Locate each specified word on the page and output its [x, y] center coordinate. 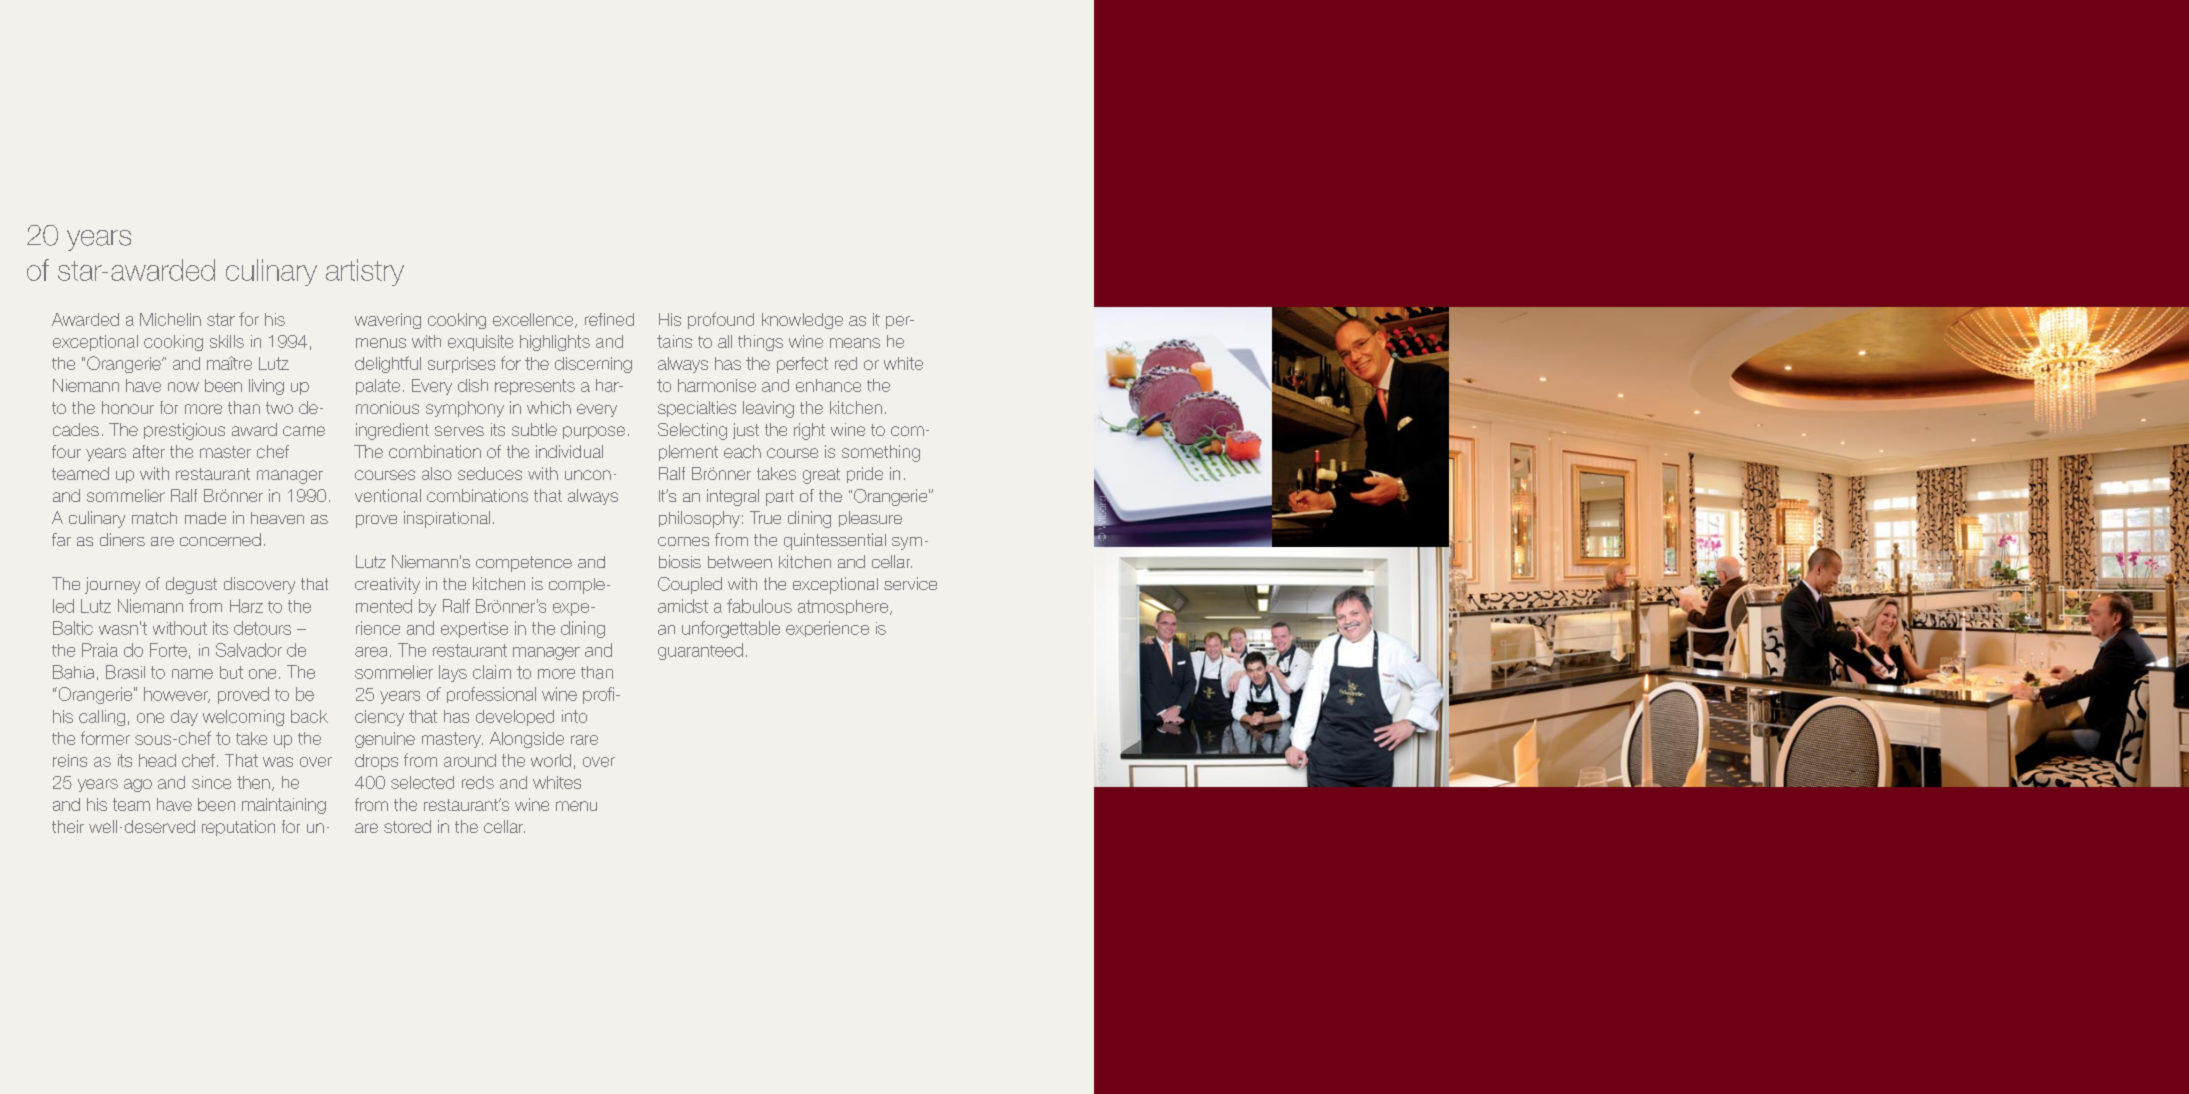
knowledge [802, 321]
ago [138, 785]
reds [478, 782]
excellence [534, 320]
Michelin [170, 319]
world [551, 760]
